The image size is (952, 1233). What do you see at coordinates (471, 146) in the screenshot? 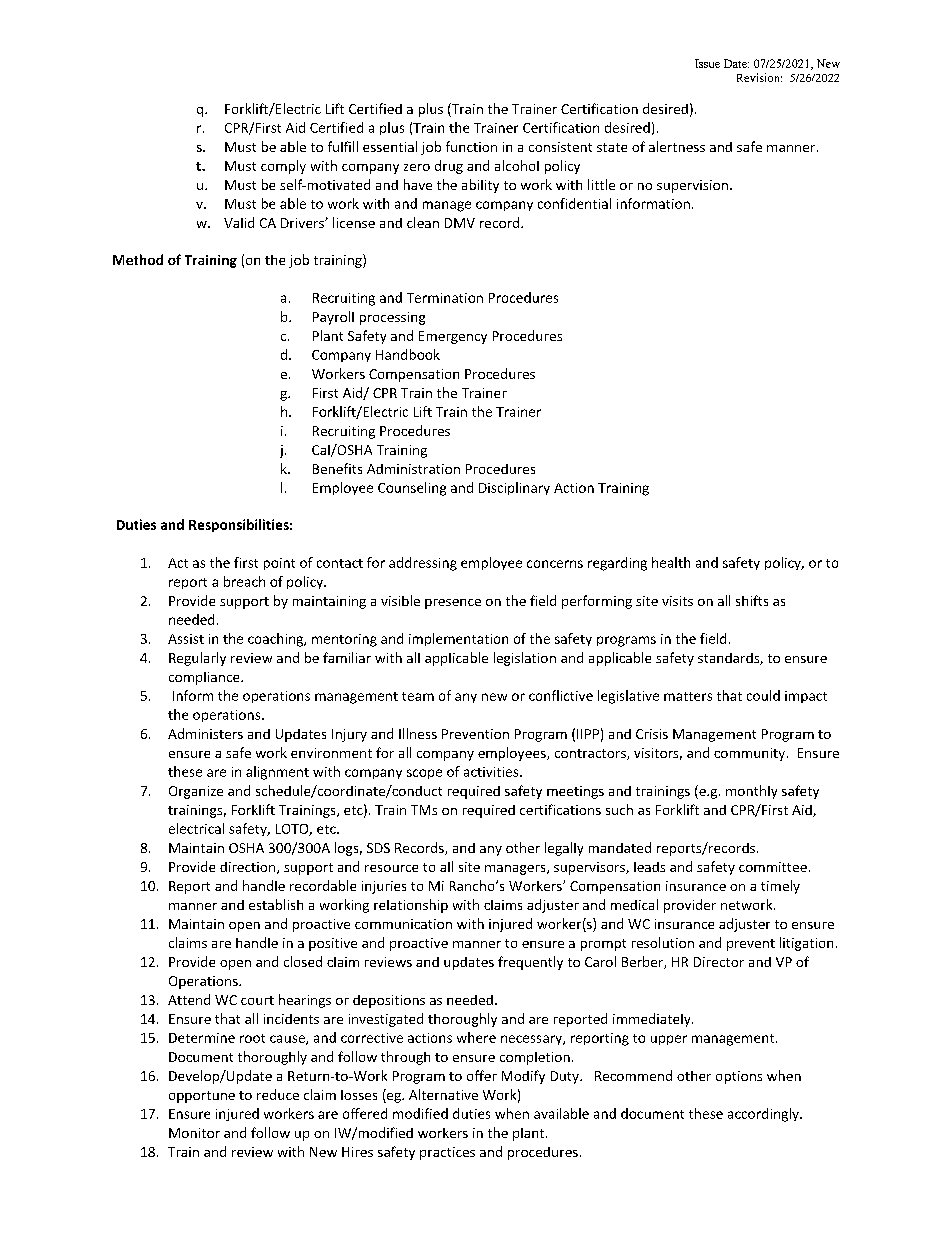
I see `function` at bounding box center [471, 146].
